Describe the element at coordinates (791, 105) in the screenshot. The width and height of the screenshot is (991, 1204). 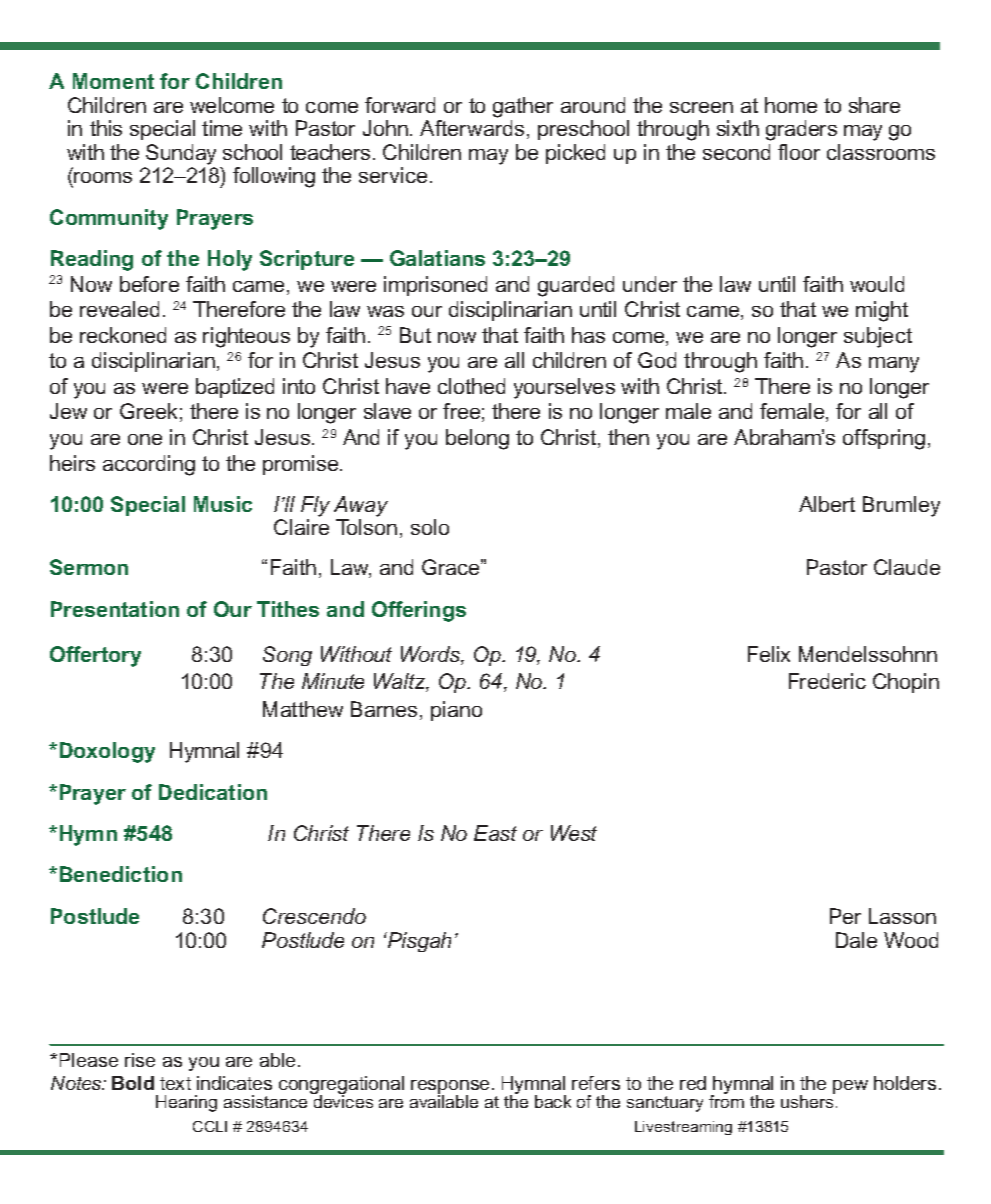
I see `home` at that location.
